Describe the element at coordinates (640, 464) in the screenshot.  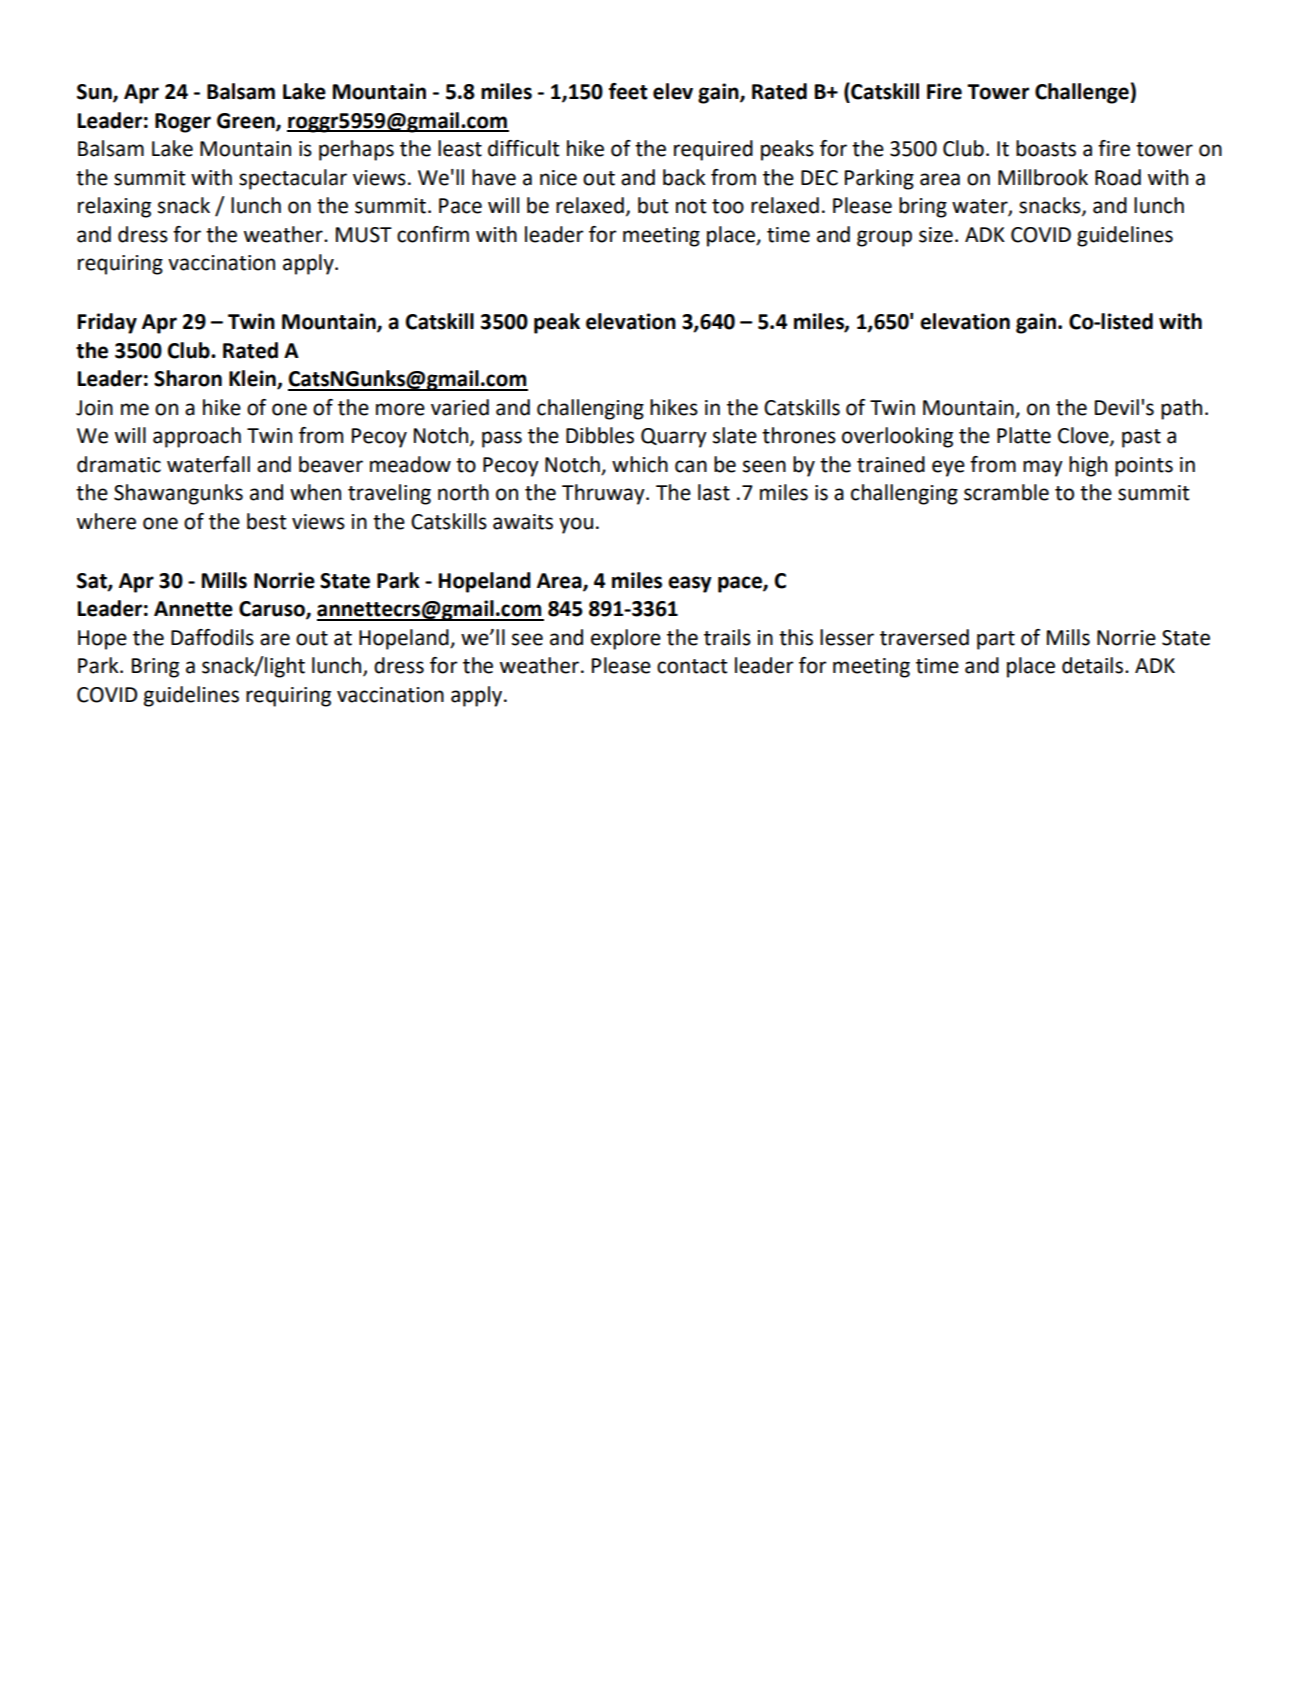
I see `which` at that location.
